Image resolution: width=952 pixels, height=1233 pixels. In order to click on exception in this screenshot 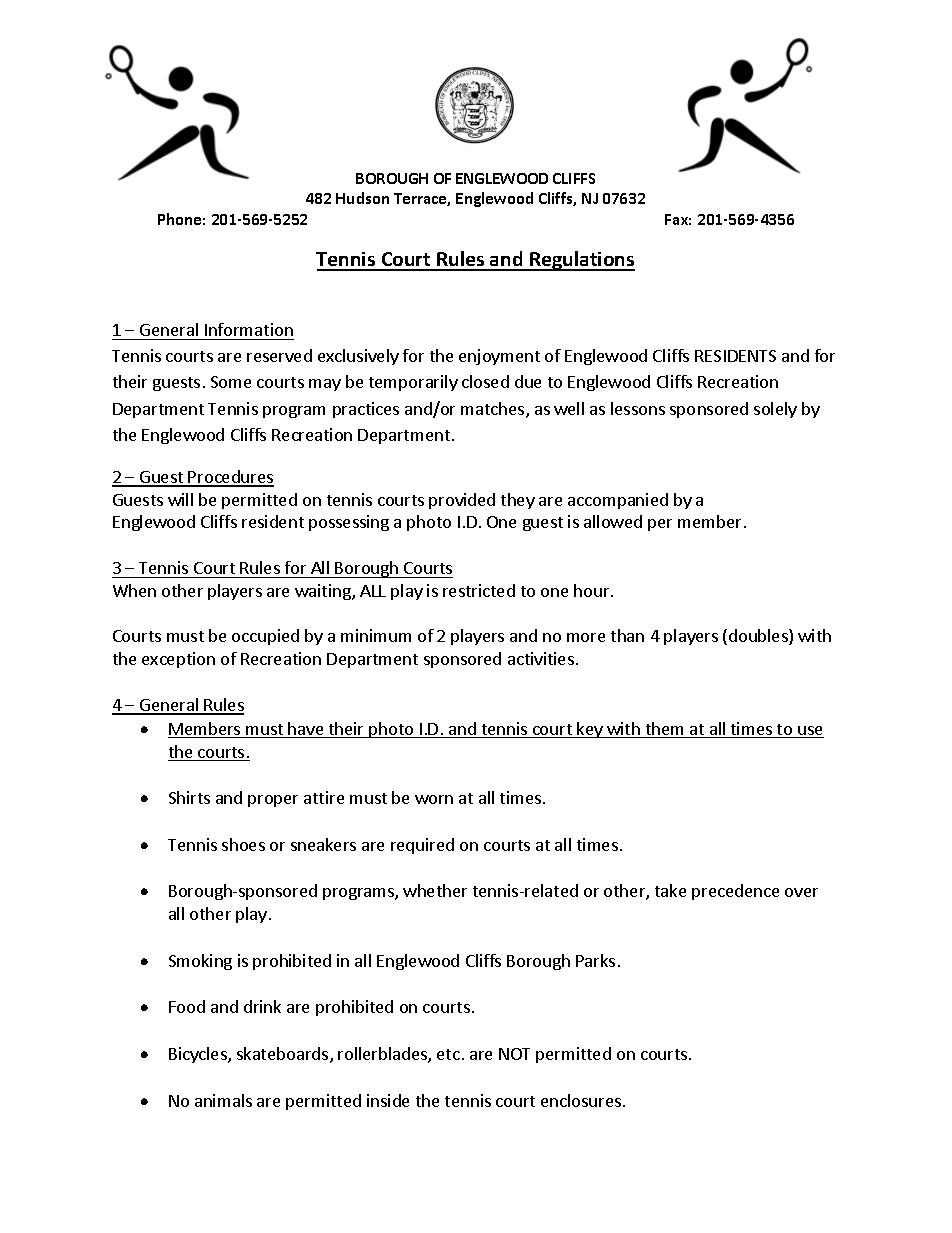, I will do `click(178, 660)`.
